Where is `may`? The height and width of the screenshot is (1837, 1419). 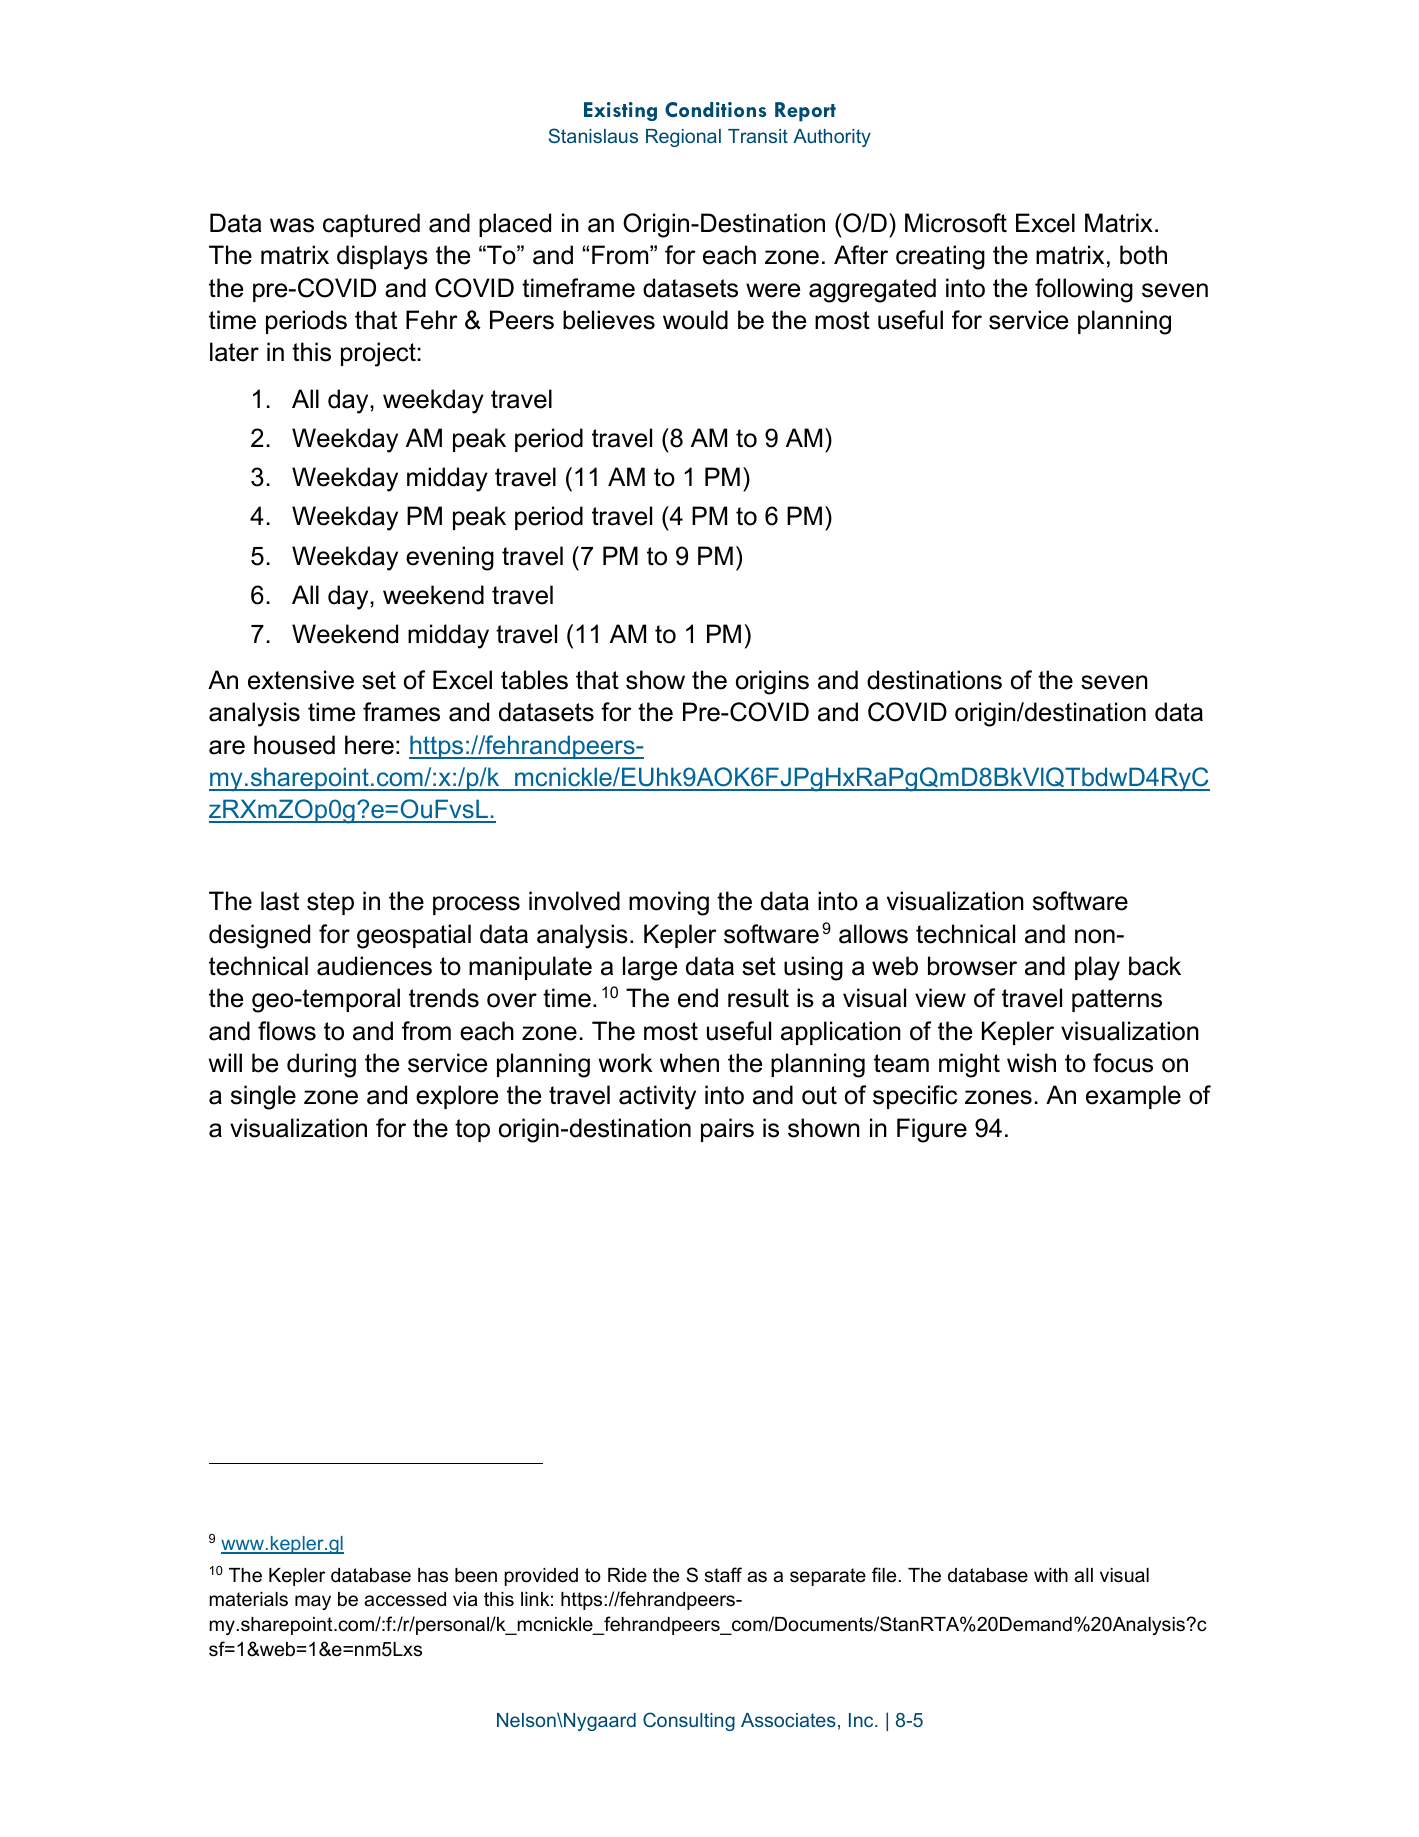 may is located at coordinates (313, 1602).
